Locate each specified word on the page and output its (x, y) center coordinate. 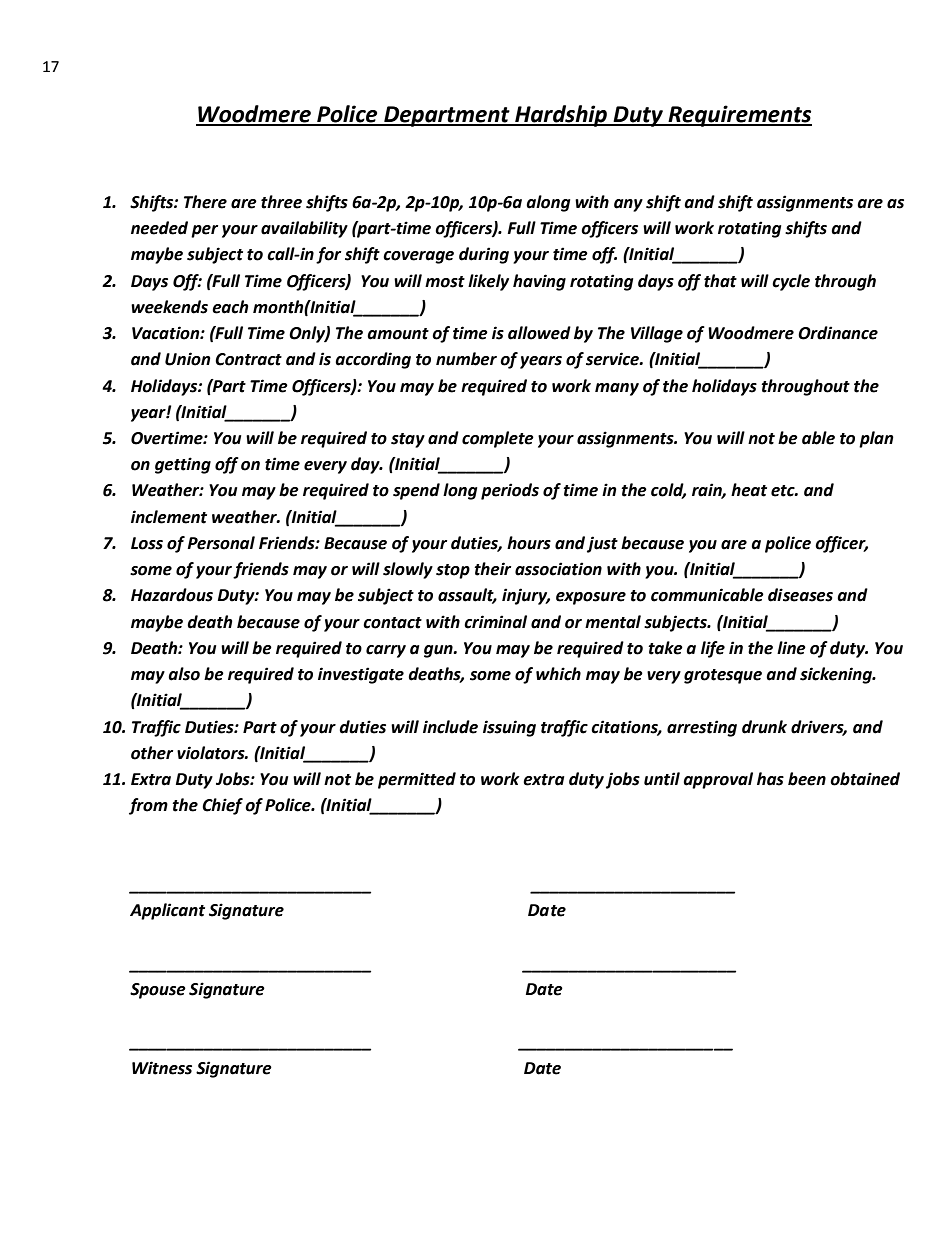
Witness (162, 1068)
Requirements (739, 116)
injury (526, 596)
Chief (222, 806)
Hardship (561, 116)
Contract (248, 359)
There (205, 202)
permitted (417, 780)
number (466, 359)
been (807, 779)
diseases (800, 595)
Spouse (158, 991)
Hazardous (172, 595)
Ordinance (838, 333)
